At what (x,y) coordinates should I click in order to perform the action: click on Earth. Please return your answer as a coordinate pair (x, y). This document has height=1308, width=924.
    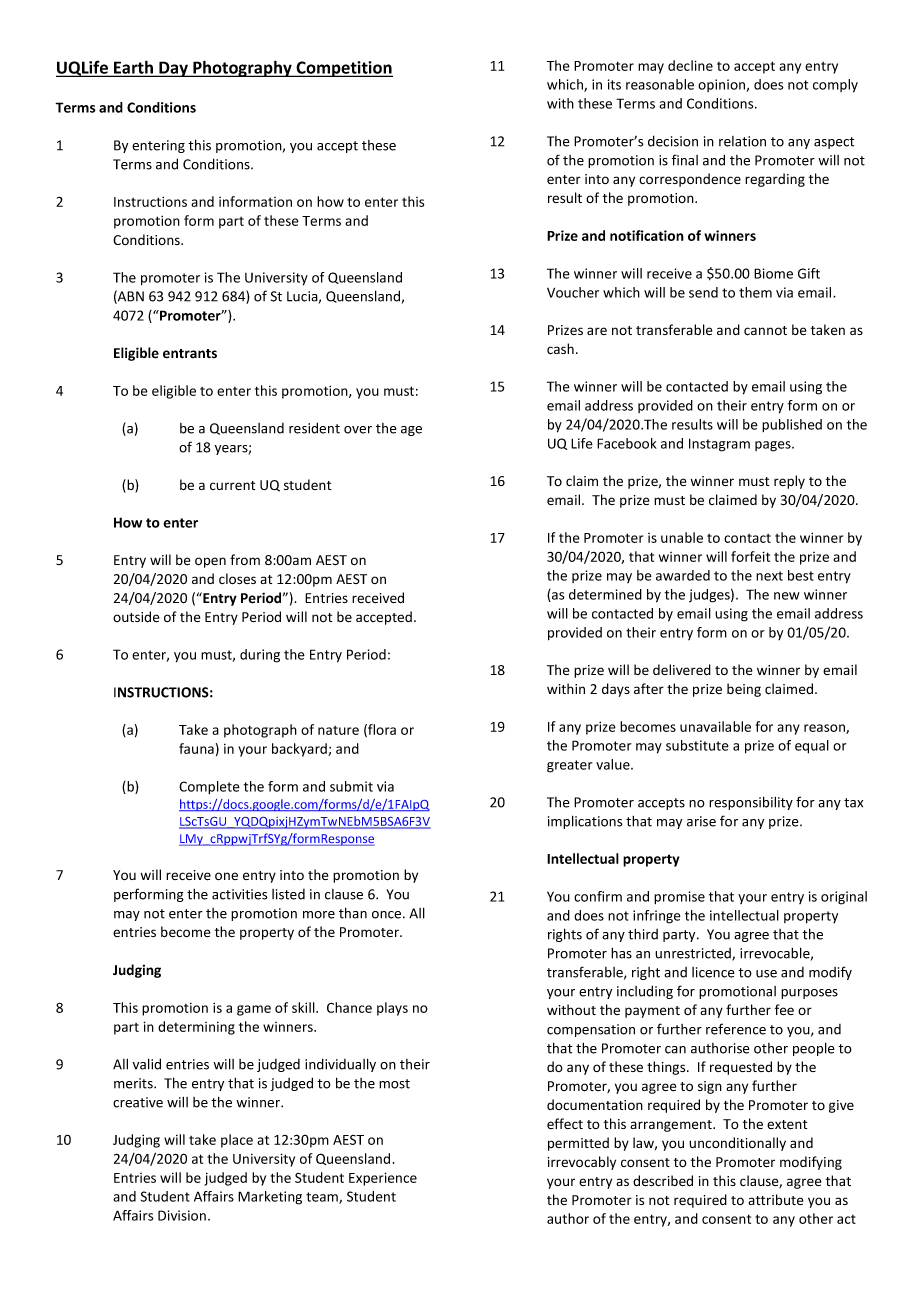
    Looking at the image, I should click on (133, 68).
